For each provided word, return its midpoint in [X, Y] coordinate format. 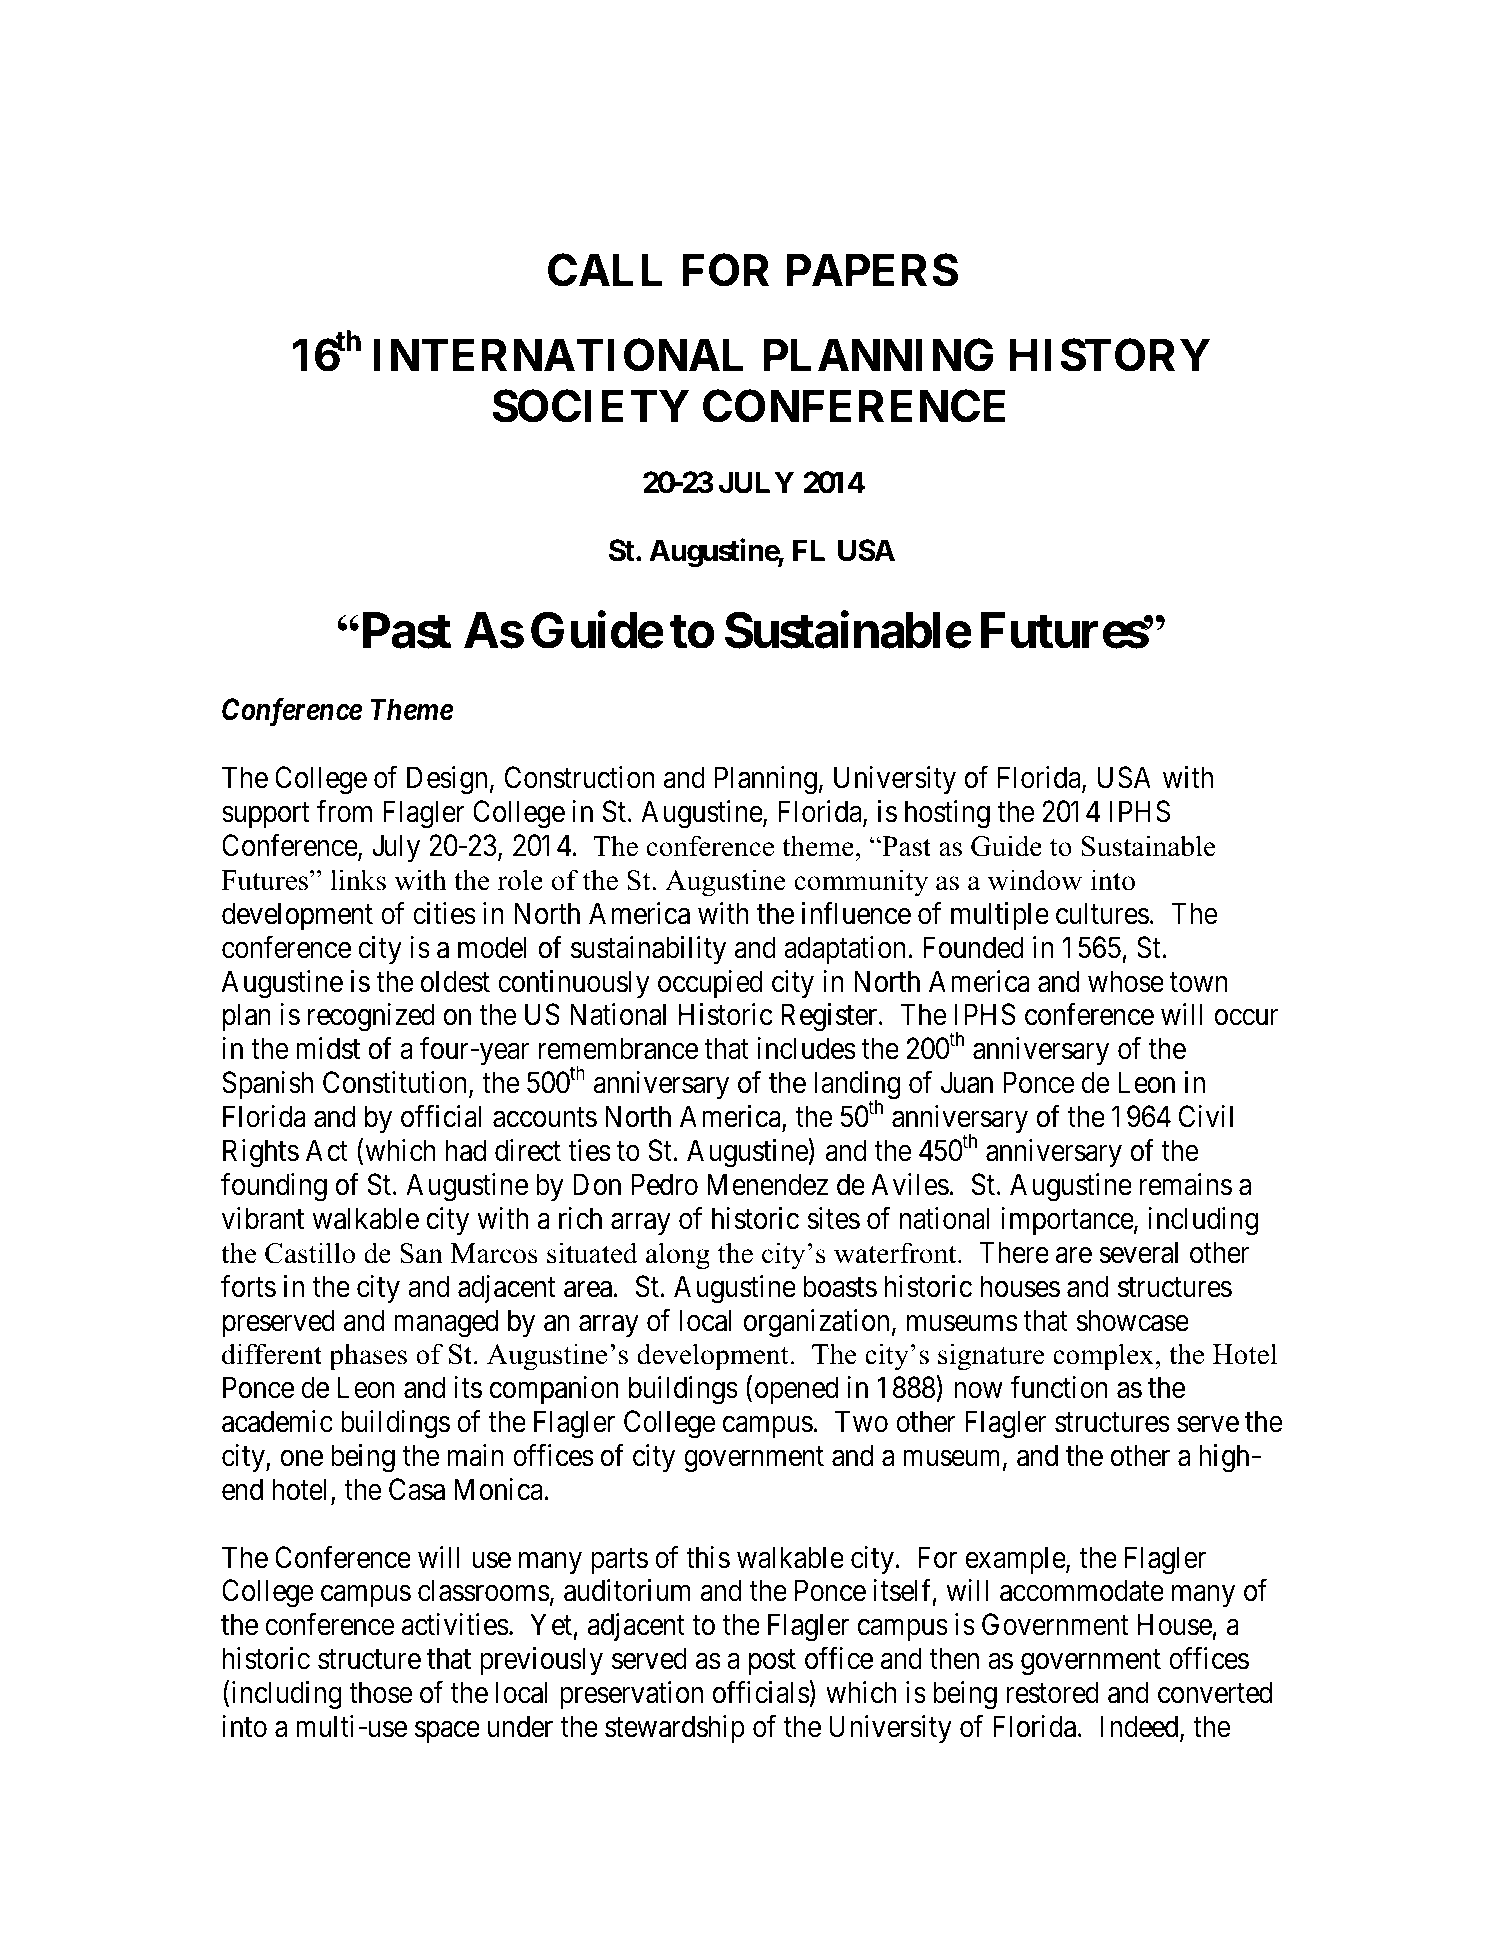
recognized [371, 1017]
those [381, 1692]
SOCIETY [591, 406]
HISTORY [1110, 355]
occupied [710, 984]
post [772, 1662]
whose [1126, 981]
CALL [605, 270]
